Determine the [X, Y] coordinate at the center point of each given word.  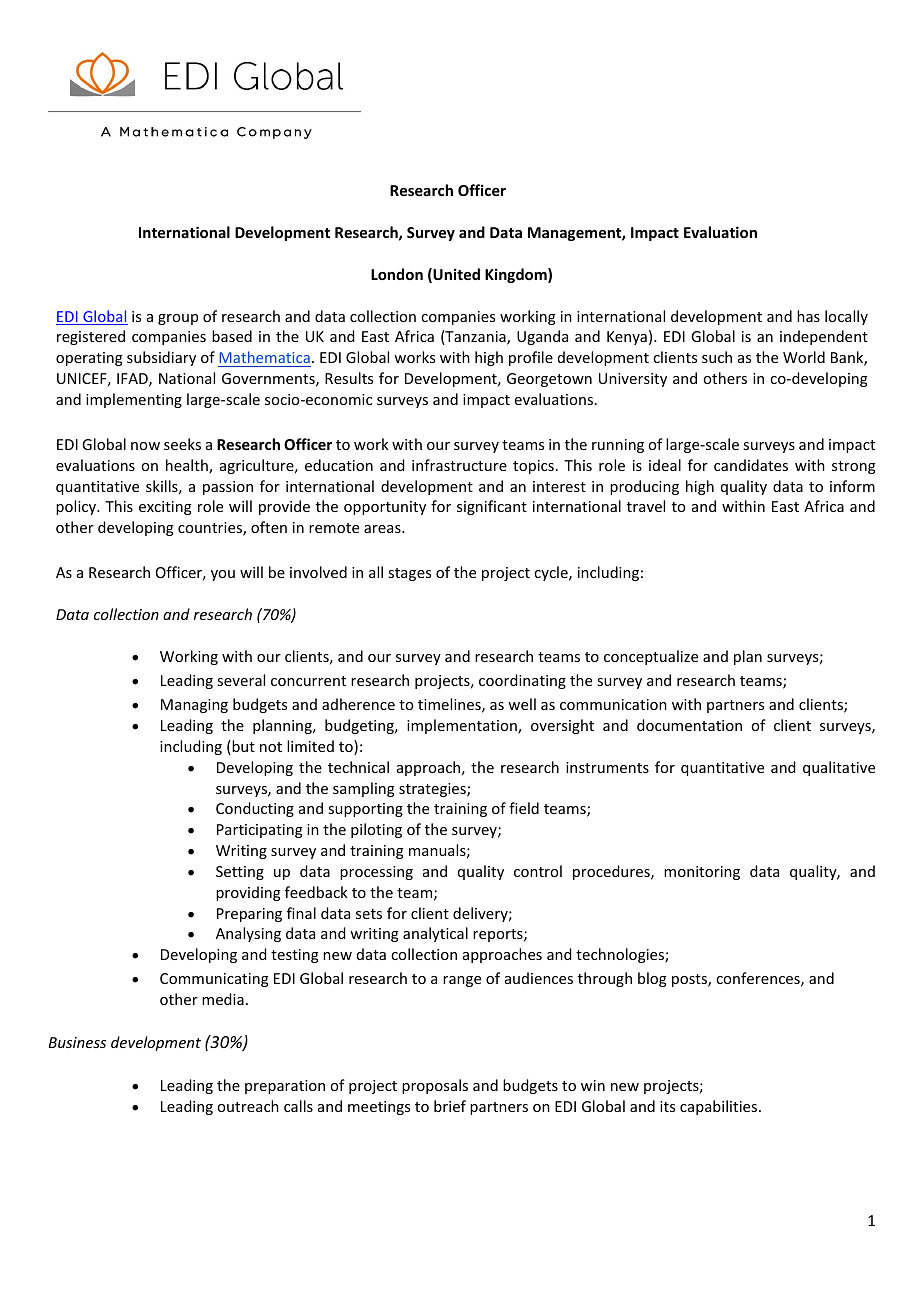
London [397, 274]
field [524, 808]
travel [646, 506]
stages [409, 574]
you [223, 575]
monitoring [702, 873]
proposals [435, 1086]
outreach [248, 1106]
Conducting [255, 809]
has [808, 316]
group [178, 319]
